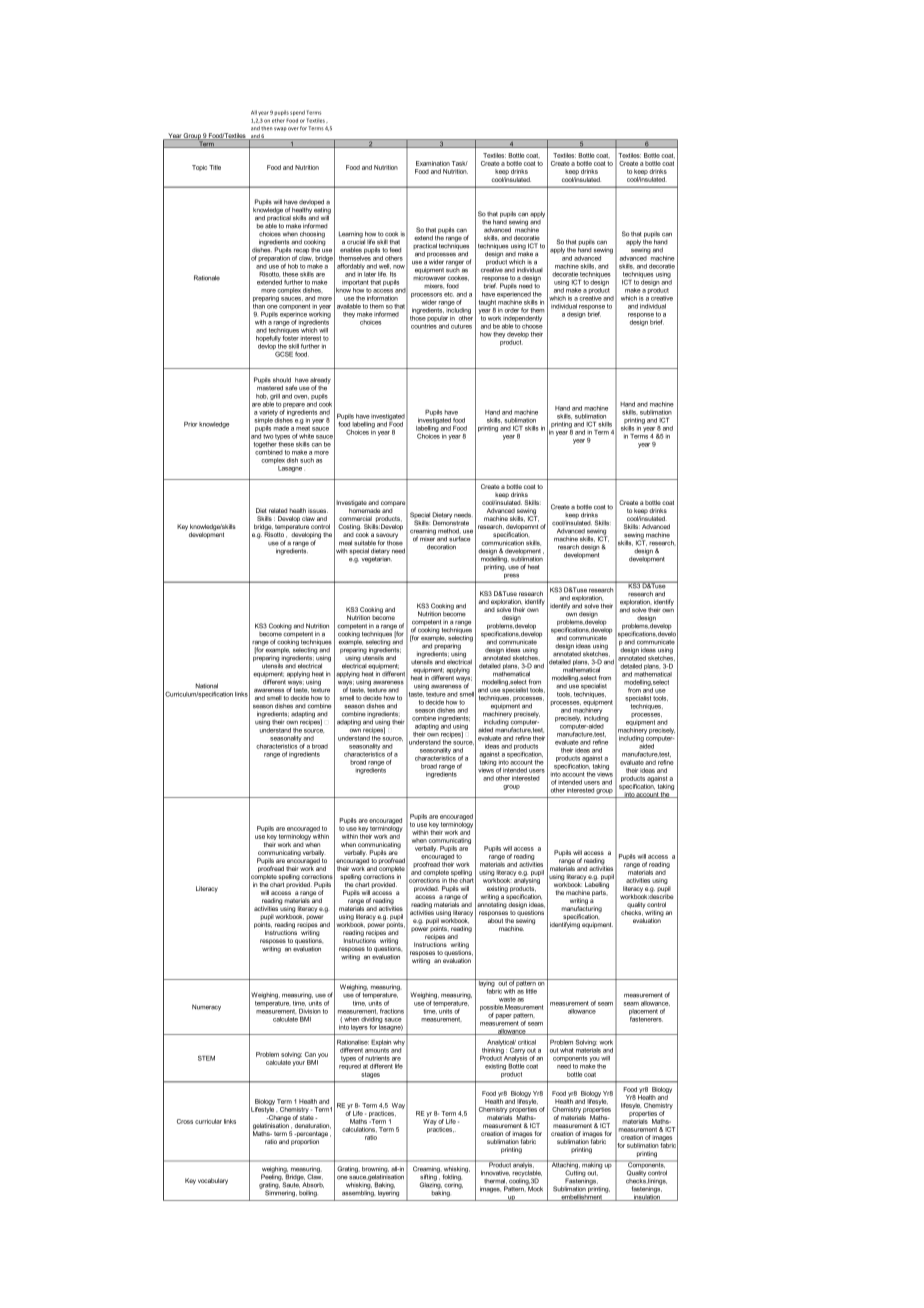 This document has height=1308, width=924. What do you see at coordinates (568, 547) in the document?
I see `resarch` at bounding box center [568, 547].
